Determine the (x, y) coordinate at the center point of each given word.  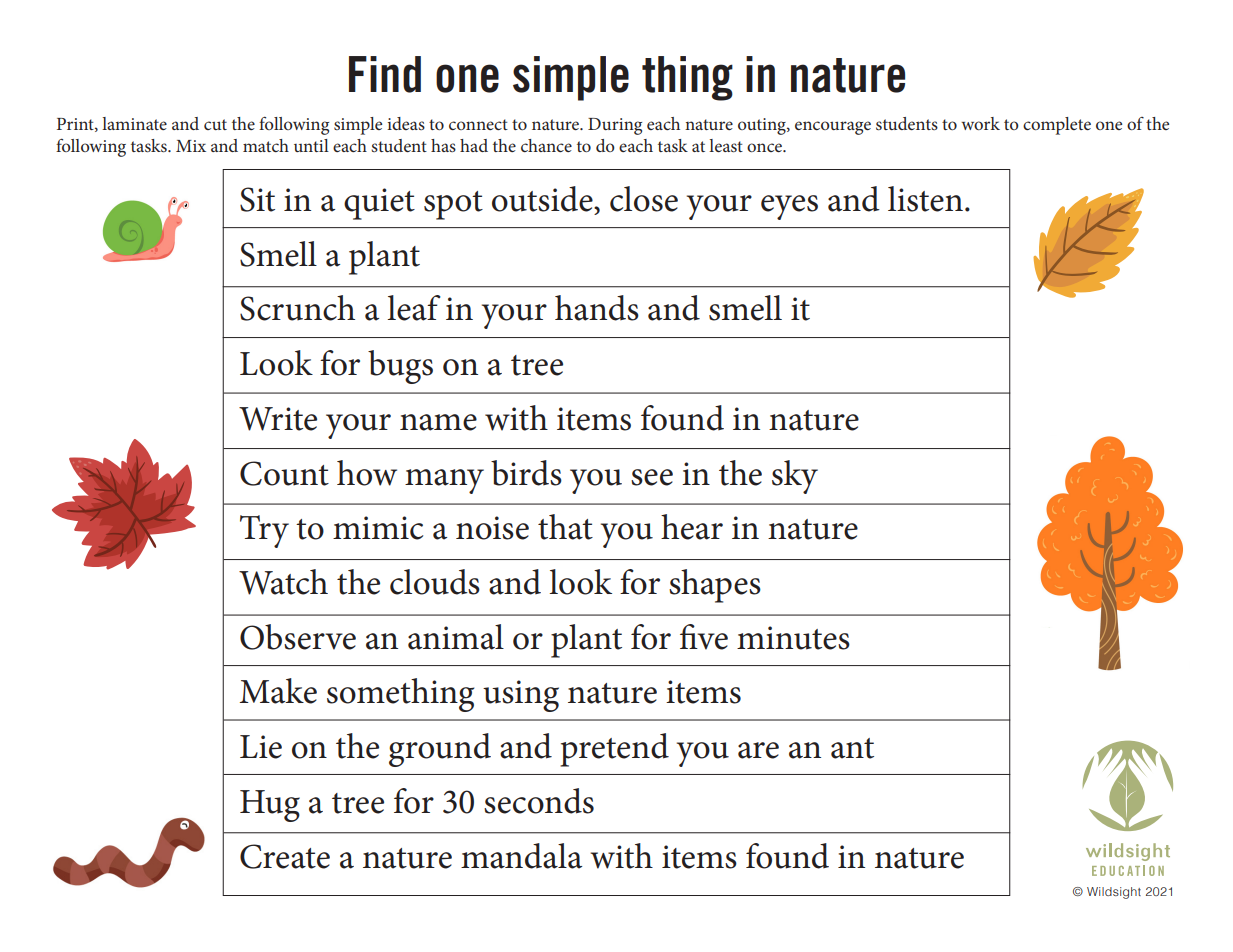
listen (925, 199)
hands (597, 308)
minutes (793, 638)
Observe (298, 637)
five (704, 637)
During (615, 126)
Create (285, 856)
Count (284, 473)
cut (215, 124)
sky (795, 477)
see (652, 477)
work (980, 123)
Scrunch (297, 308)
